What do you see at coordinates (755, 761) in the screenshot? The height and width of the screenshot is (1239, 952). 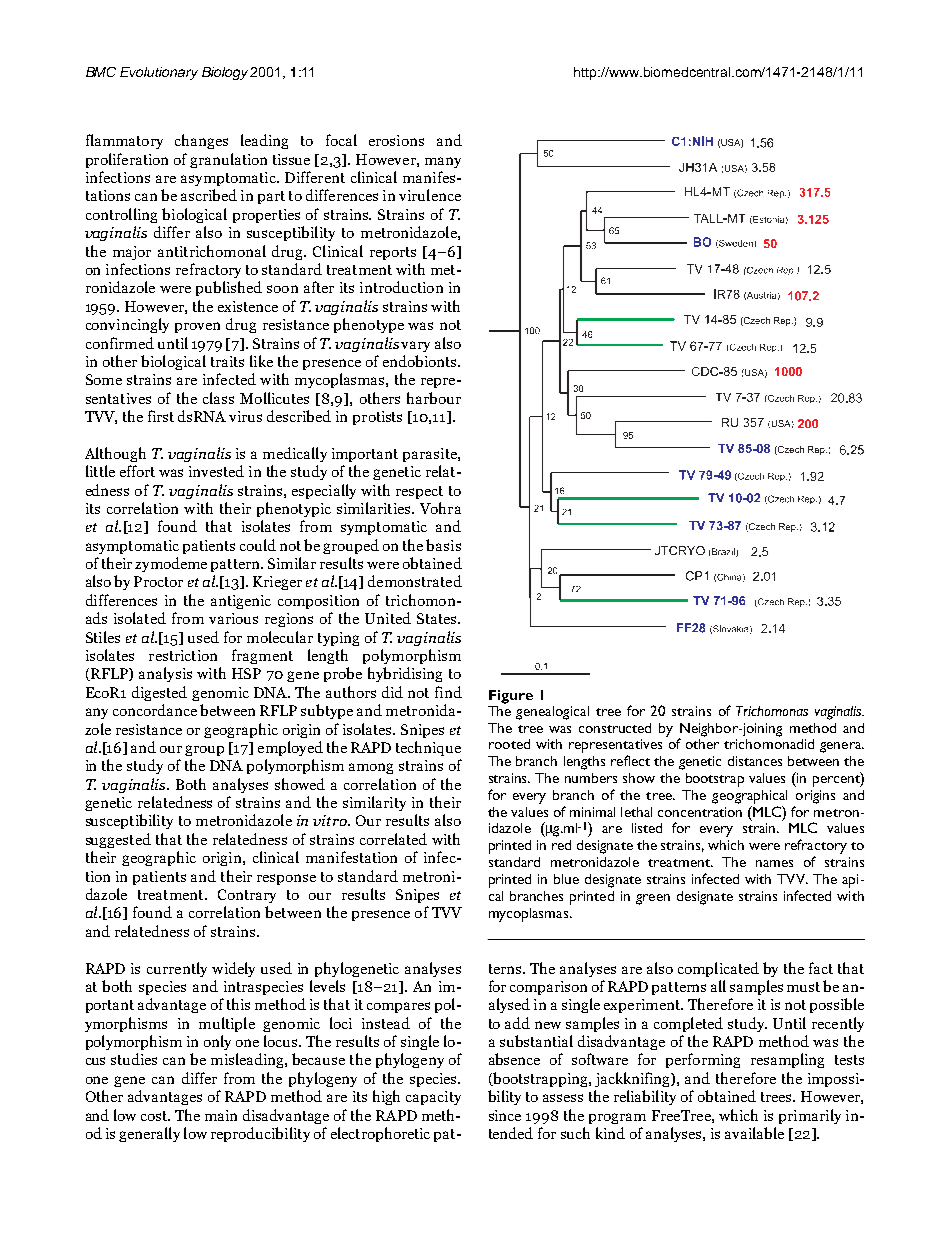 I see `distances` at bounding box center [755, 761].
